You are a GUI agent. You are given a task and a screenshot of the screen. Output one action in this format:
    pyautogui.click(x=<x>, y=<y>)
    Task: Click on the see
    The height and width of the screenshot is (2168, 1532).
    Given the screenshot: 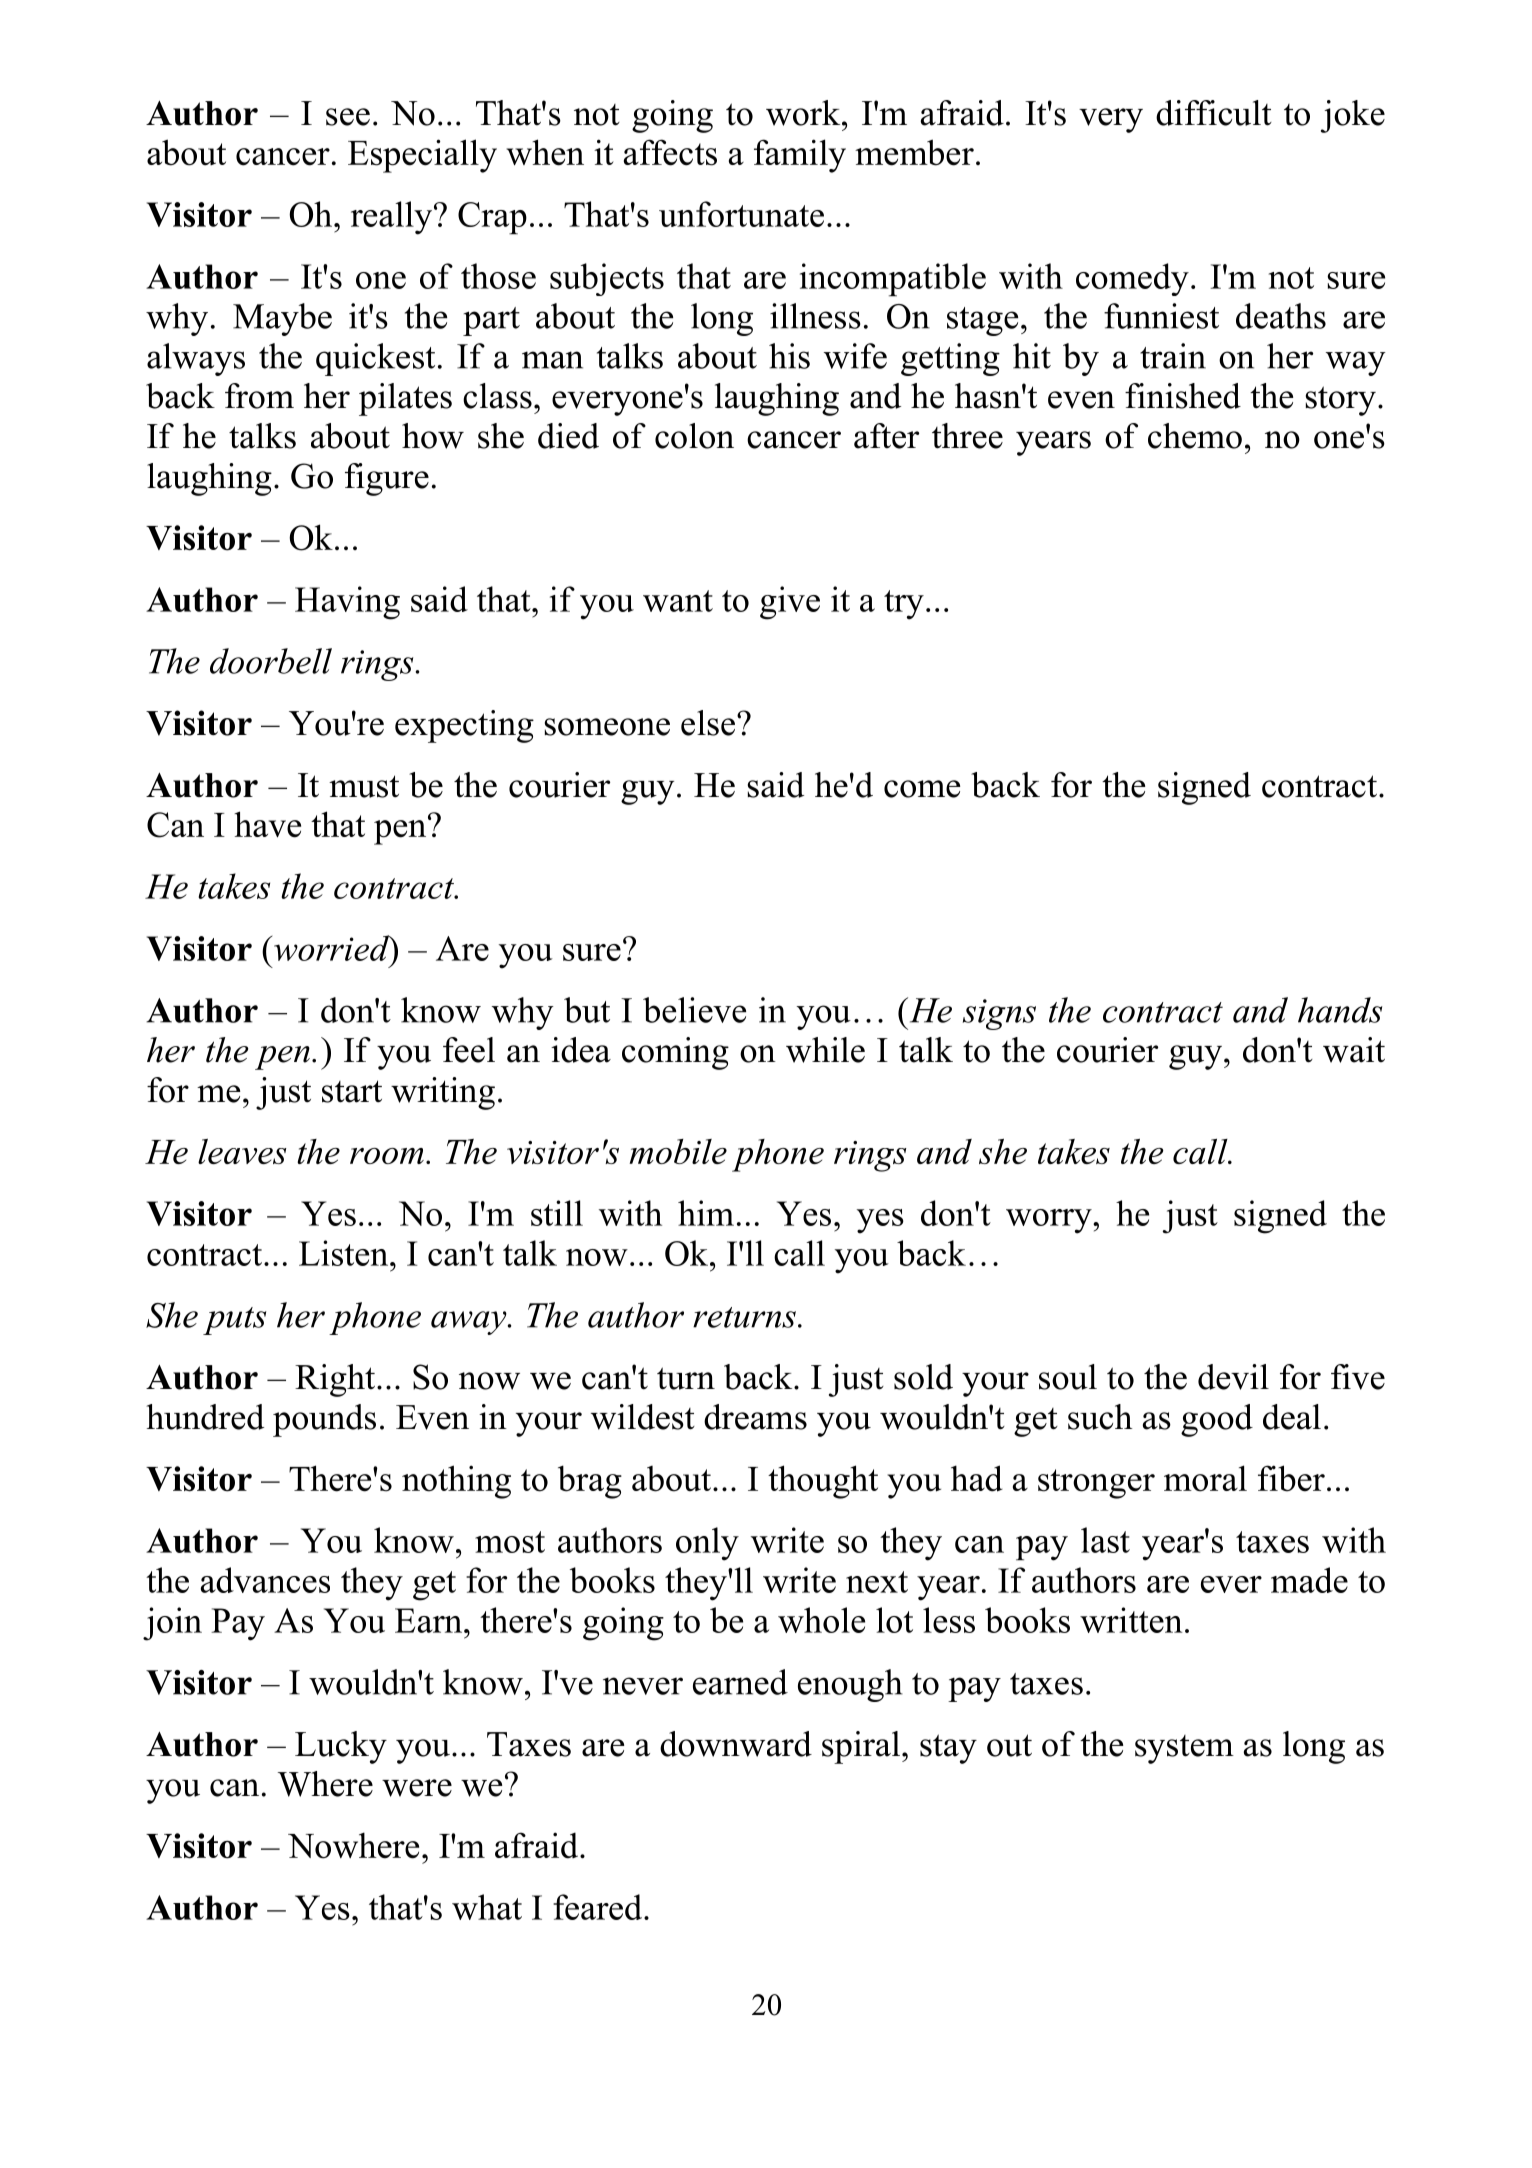 What is the action you would take?
    pyautogui.click(x=348, y=117)
